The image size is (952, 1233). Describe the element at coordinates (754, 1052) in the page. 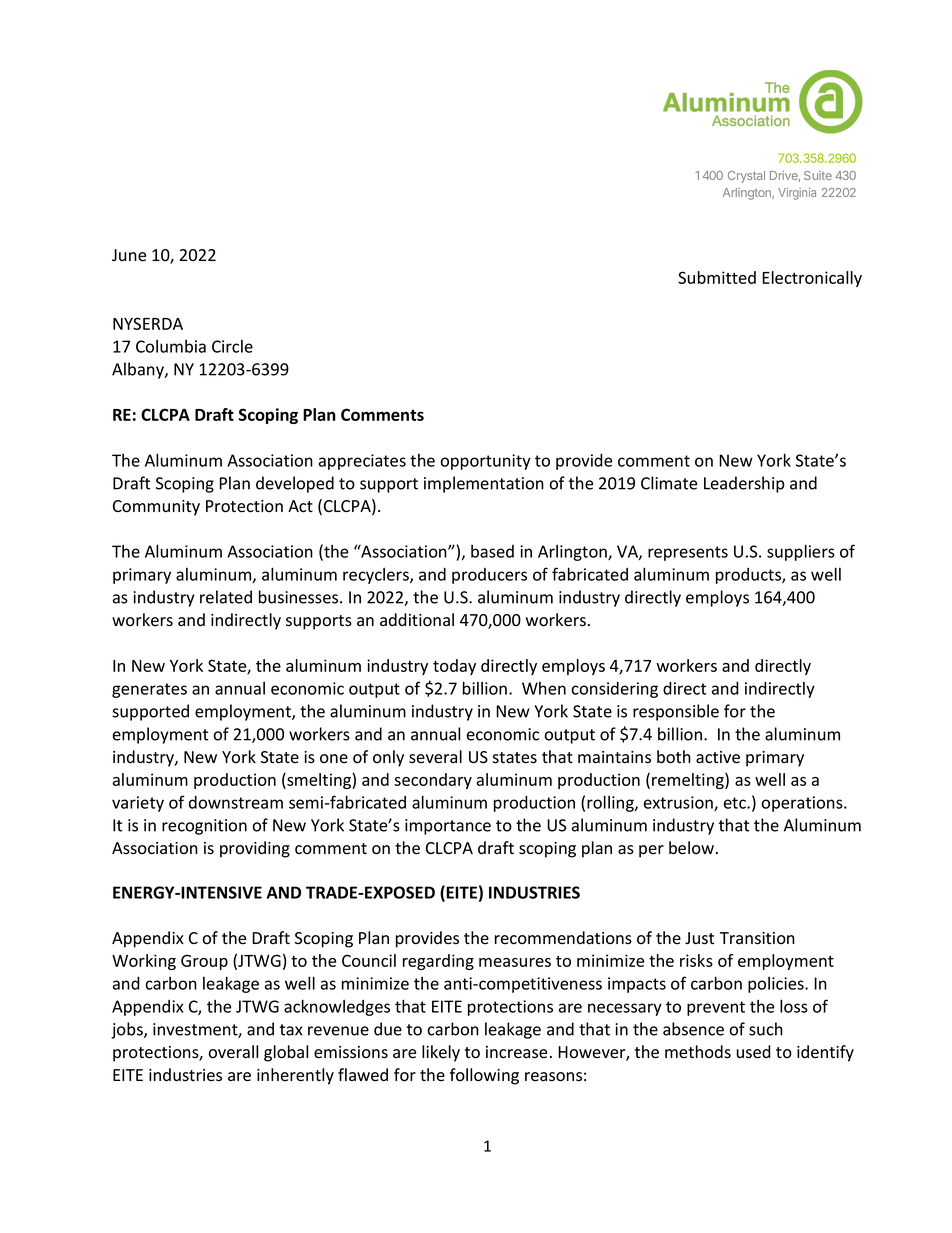

I see `used` at that location.
